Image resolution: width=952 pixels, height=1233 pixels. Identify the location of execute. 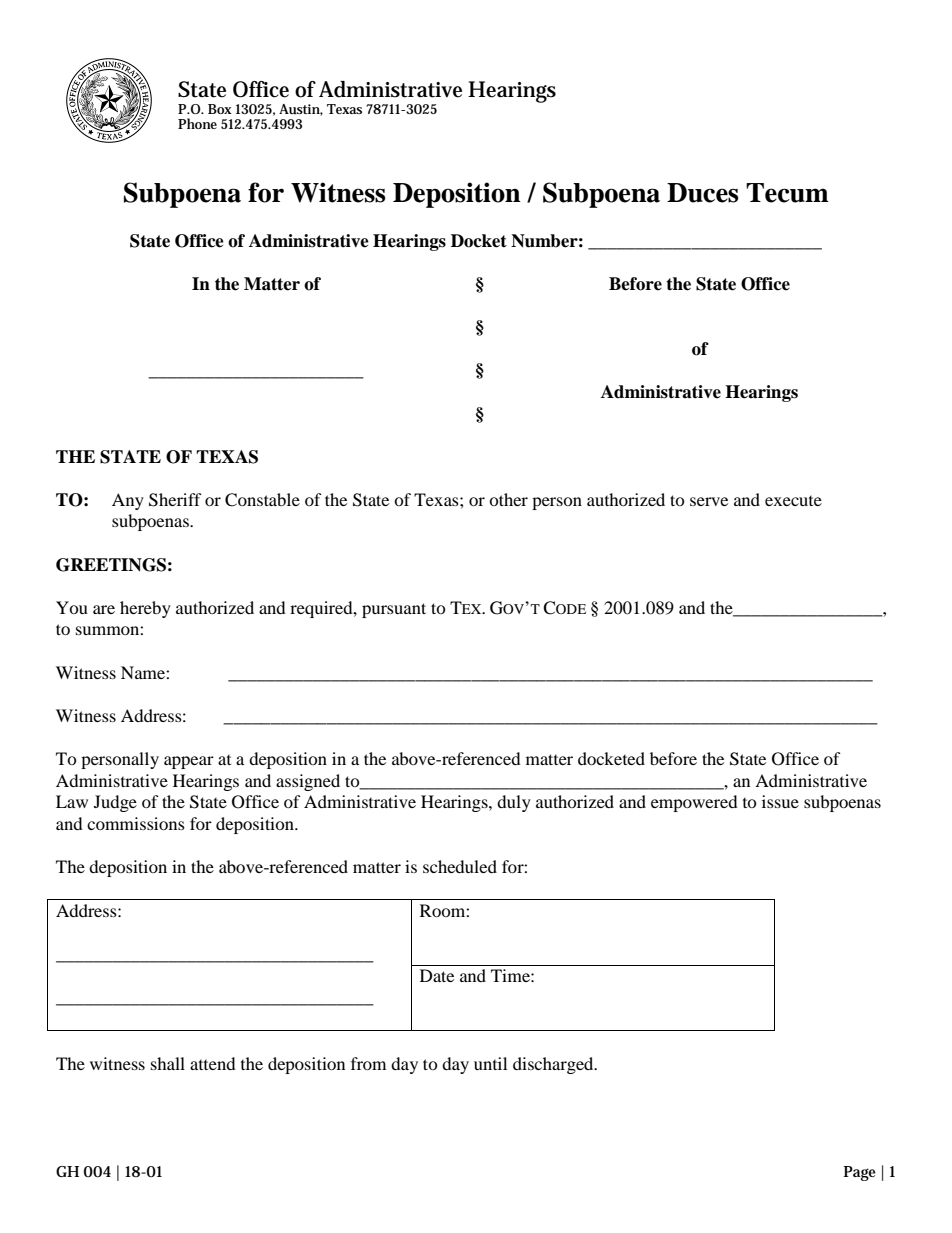
(793, 501).
